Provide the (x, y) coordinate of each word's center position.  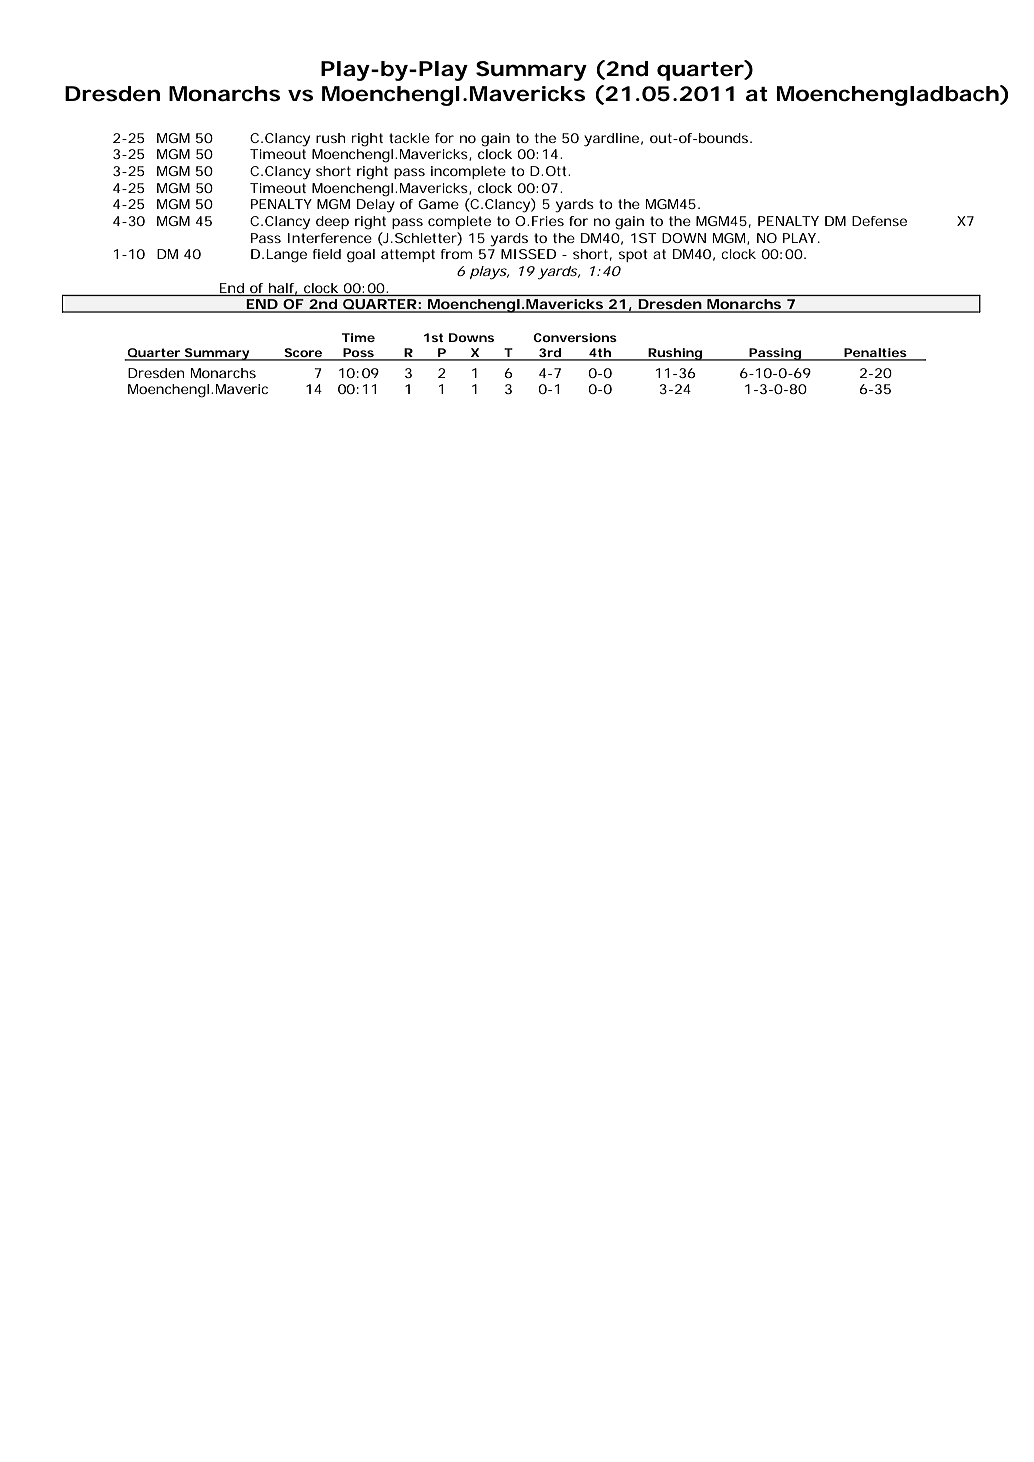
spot (633, 255)
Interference (330, 238)
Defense (879, 221)
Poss (358, 354)
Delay (376, 206)
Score (302, 354)
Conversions (575, 337)
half (283, 289)
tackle (409, 138)
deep (332, 222)
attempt (408, 255)
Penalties (875, 354)
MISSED (528, 254)
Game (438, 204)
